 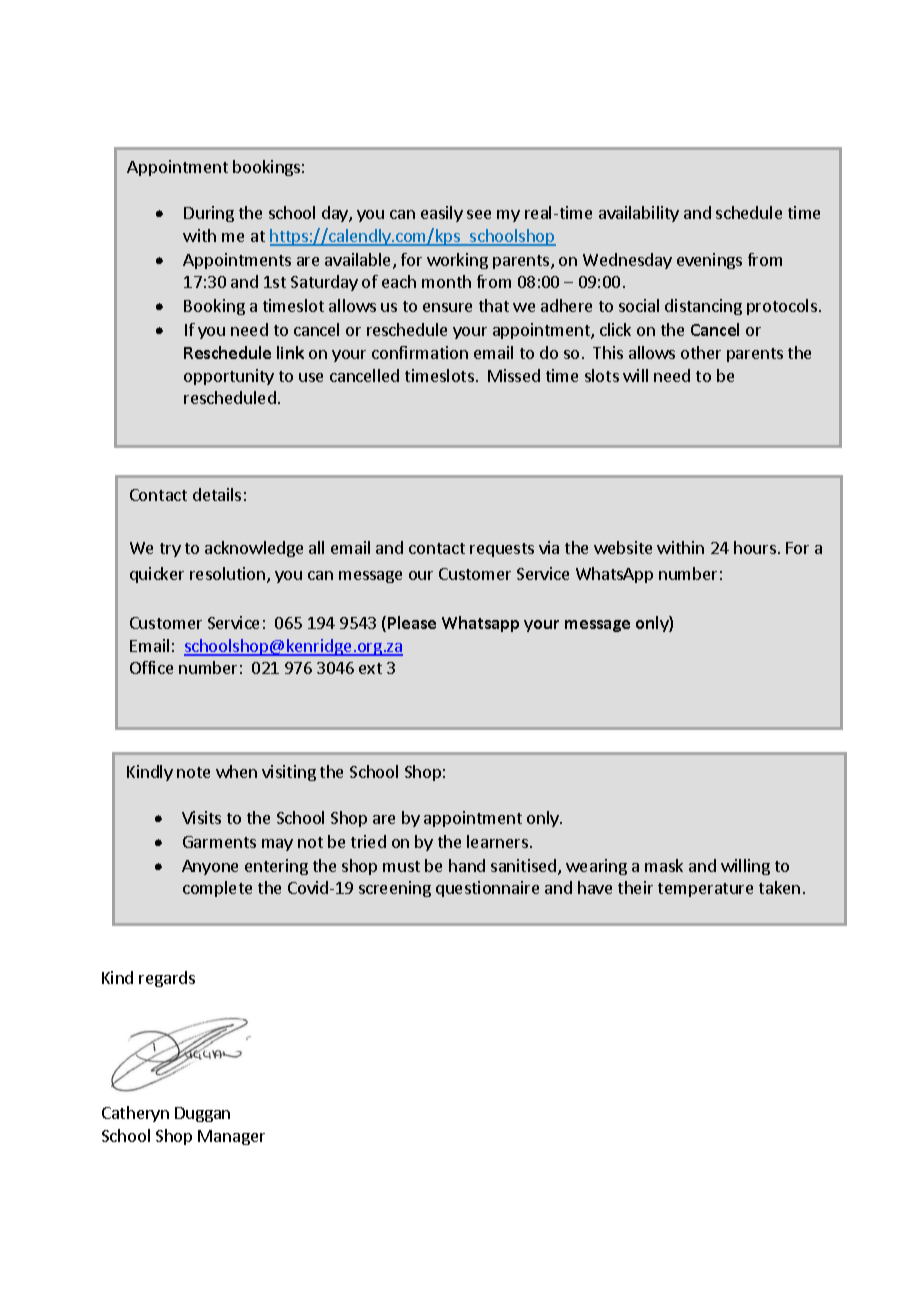 I want to click on evenings, so click(x=709, y=261).
